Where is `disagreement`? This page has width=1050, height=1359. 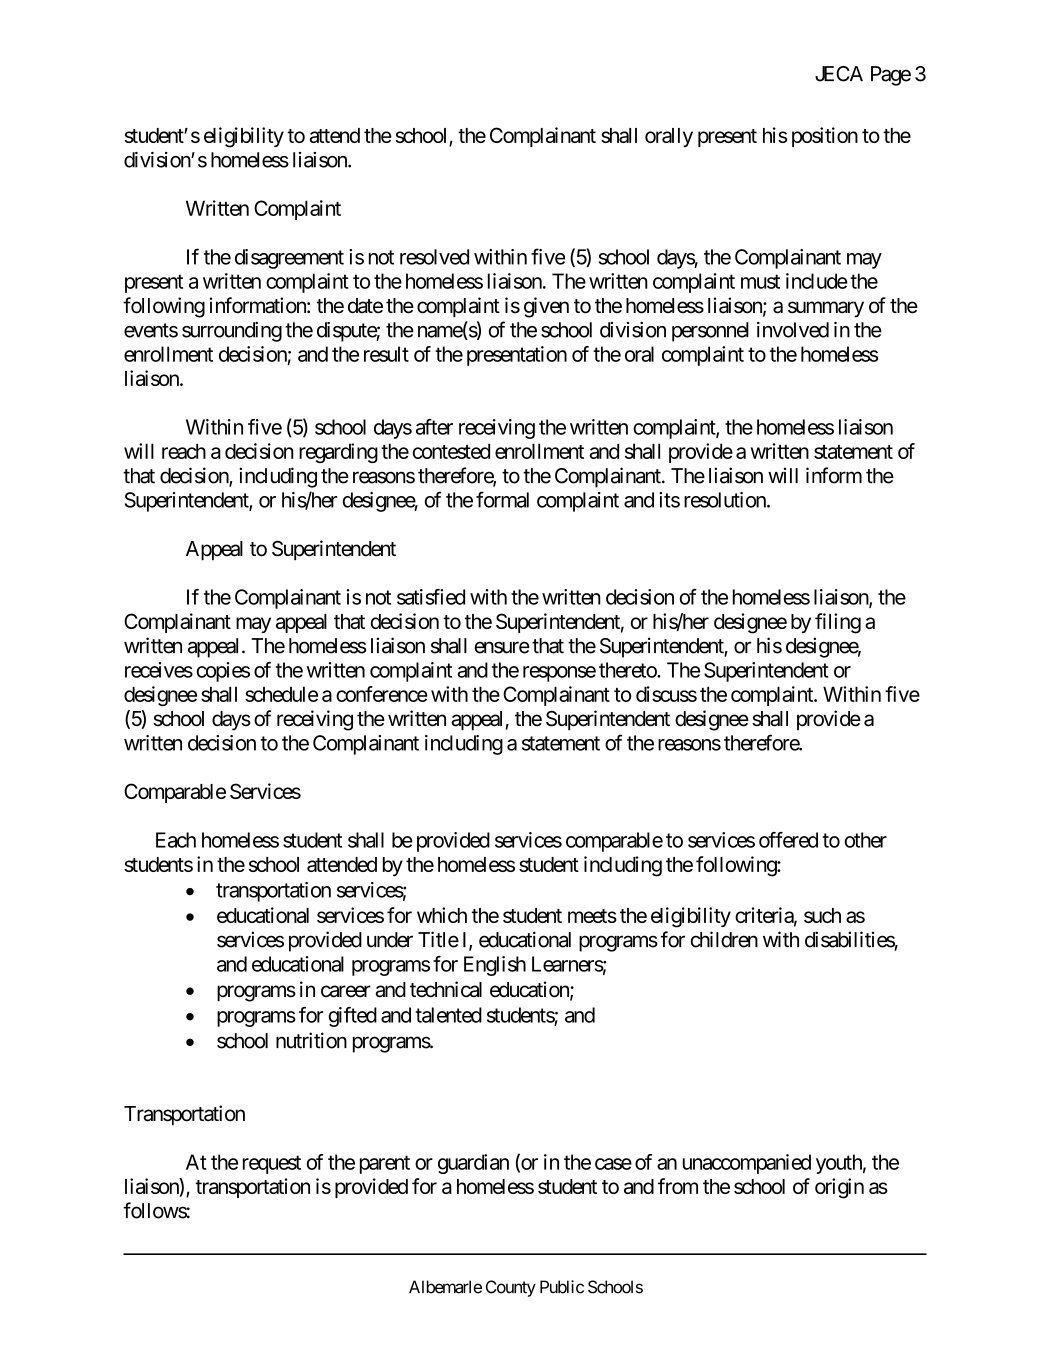 disagreement is located at coordinates (289, 259).
